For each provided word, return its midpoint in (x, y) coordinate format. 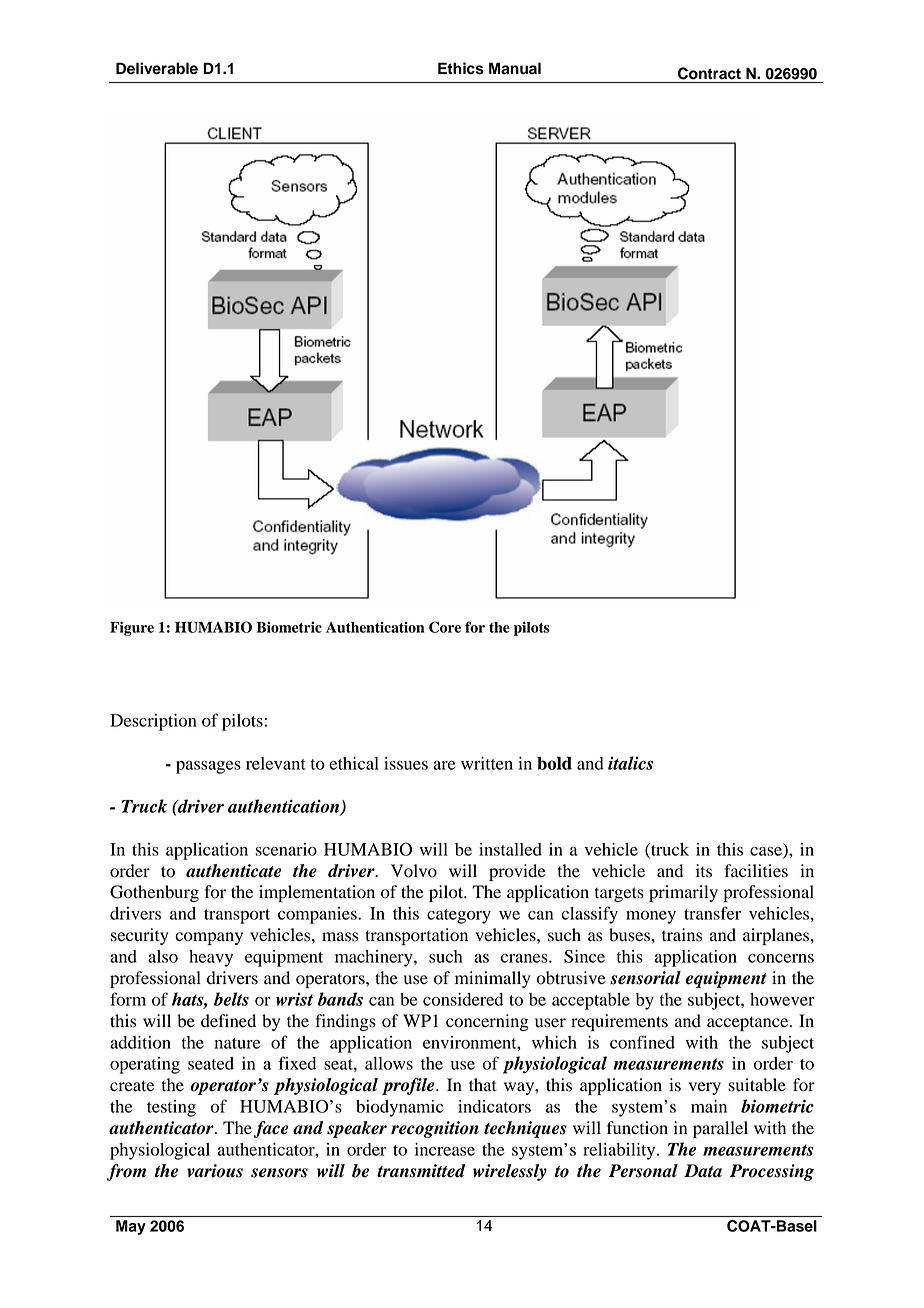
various (215, 1171)
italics (630, 763)
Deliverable (157, 68)
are (444, 765)
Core (445, 627)
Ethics (461, 68)
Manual (515, 68)
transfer (712, 913)
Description (153, 722)
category (459, 916)
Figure (132, 628)
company (209, 938)
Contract (709, 73)
